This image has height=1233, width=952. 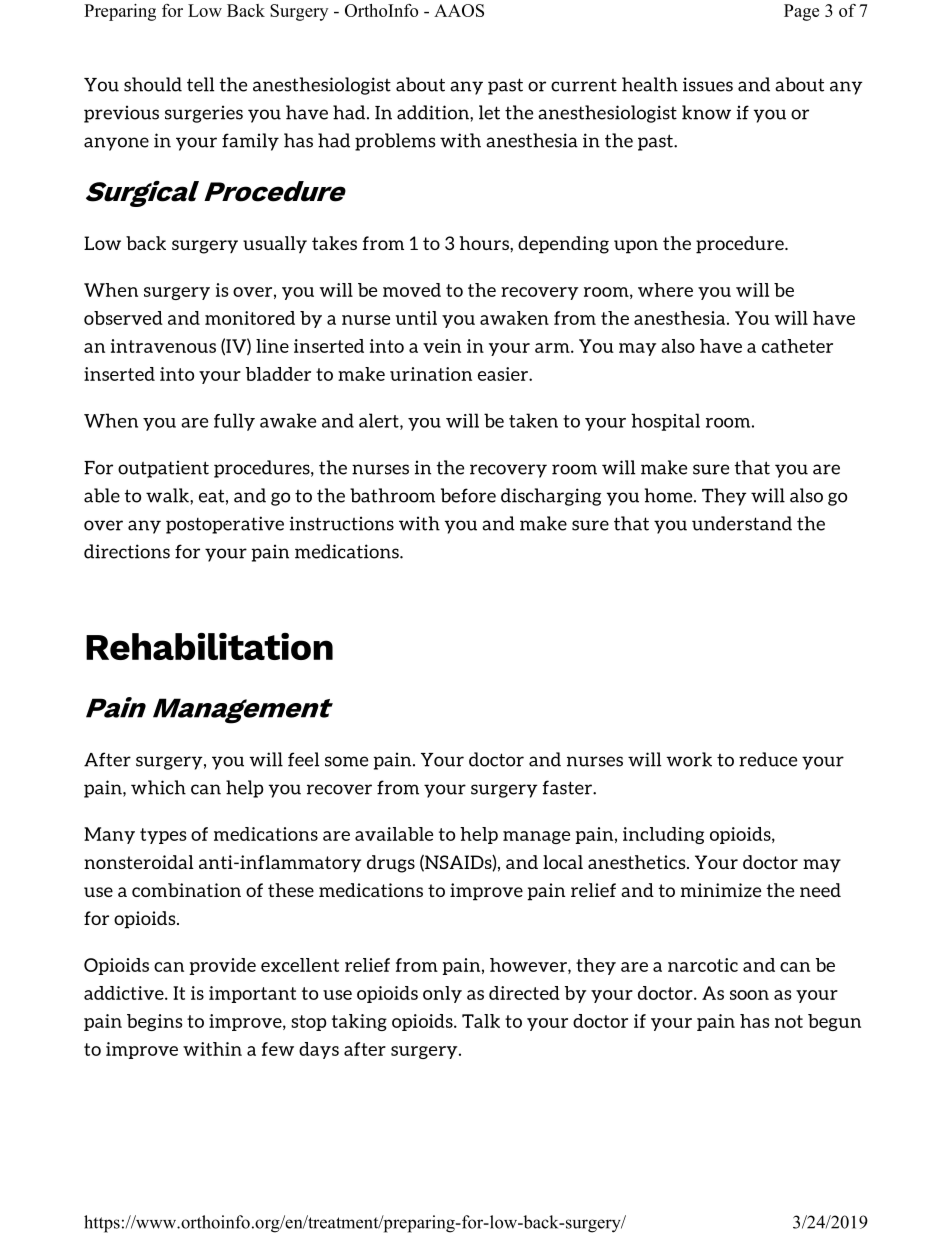 What do you see at coordinates (481, 1021) in the image?
I see `Talk` at bounding box center [481, 1021].
